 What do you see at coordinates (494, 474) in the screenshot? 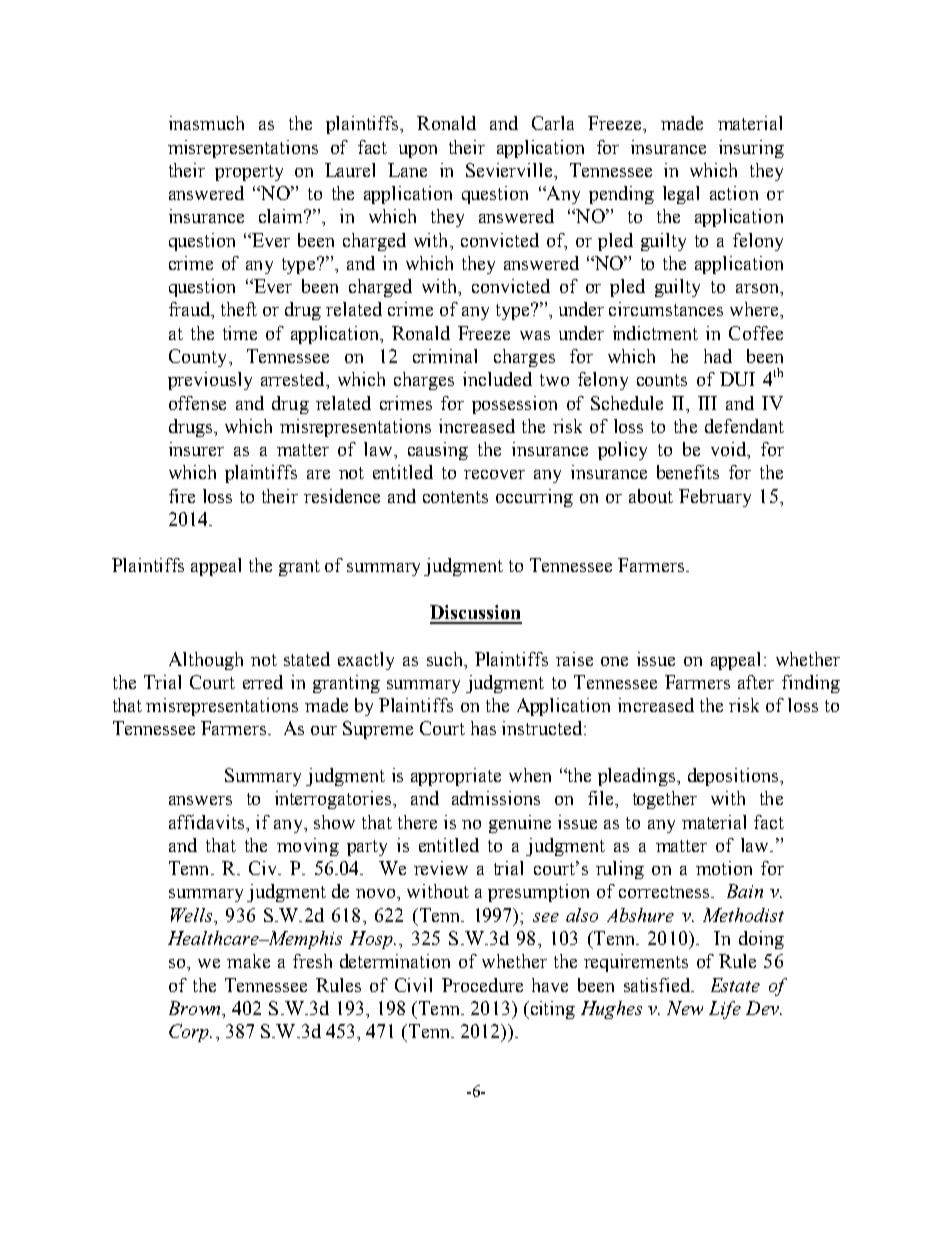
I see `recover` at bounding box center [494, 474].
